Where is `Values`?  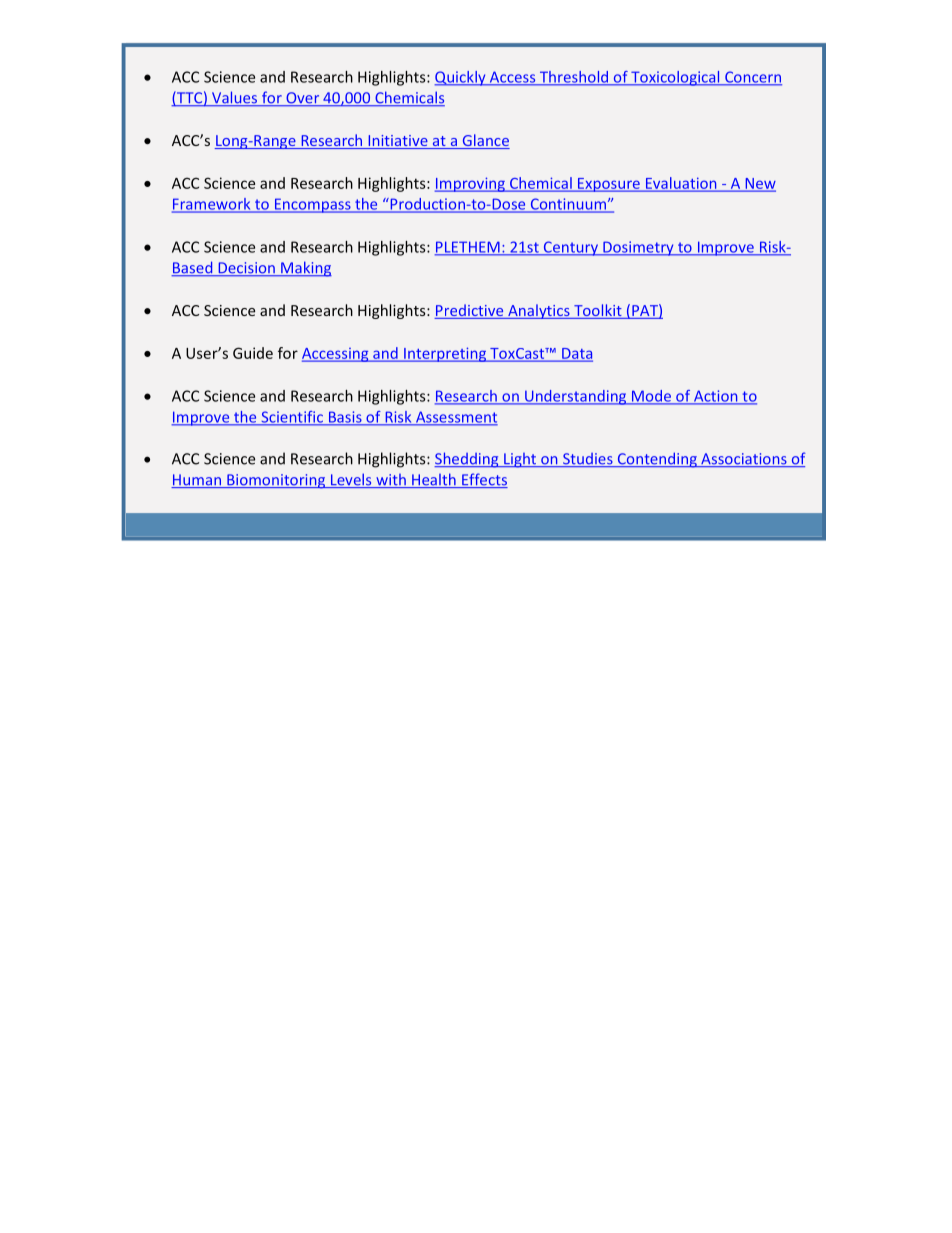
Values is located at coordinates (235, 98).
